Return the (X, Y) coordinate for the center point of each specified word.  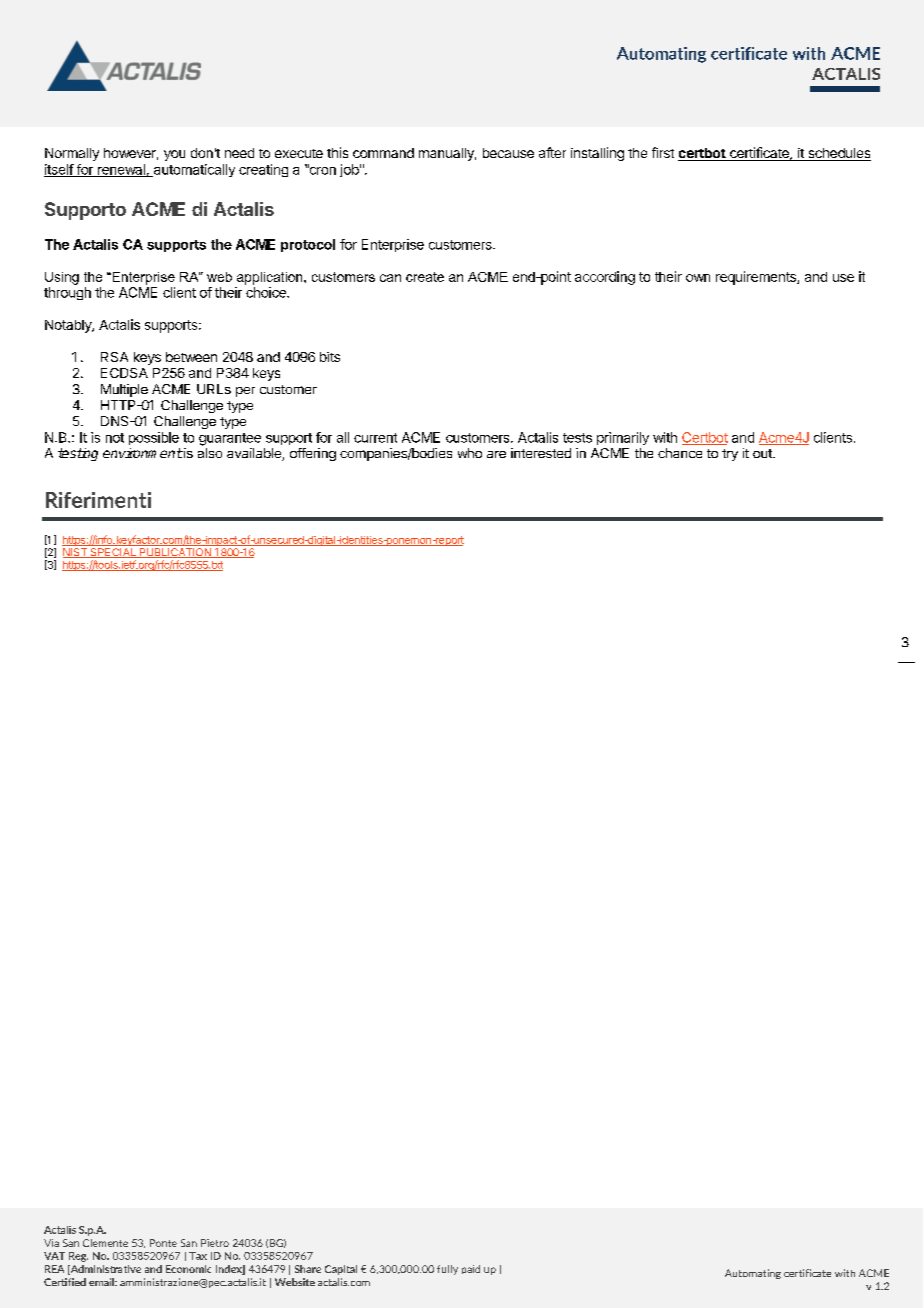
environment (143, 453)
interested (541, 453)
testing (78, 454)
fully (447, 1270)
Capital (341, 1270)
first (663, 152)
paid (471, 1269)
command (383, 153)
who (470, 453)
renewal (121, 170)
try (730, 455)
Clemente (105, 1243)
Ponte (163, 1243)
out (763, 453)
